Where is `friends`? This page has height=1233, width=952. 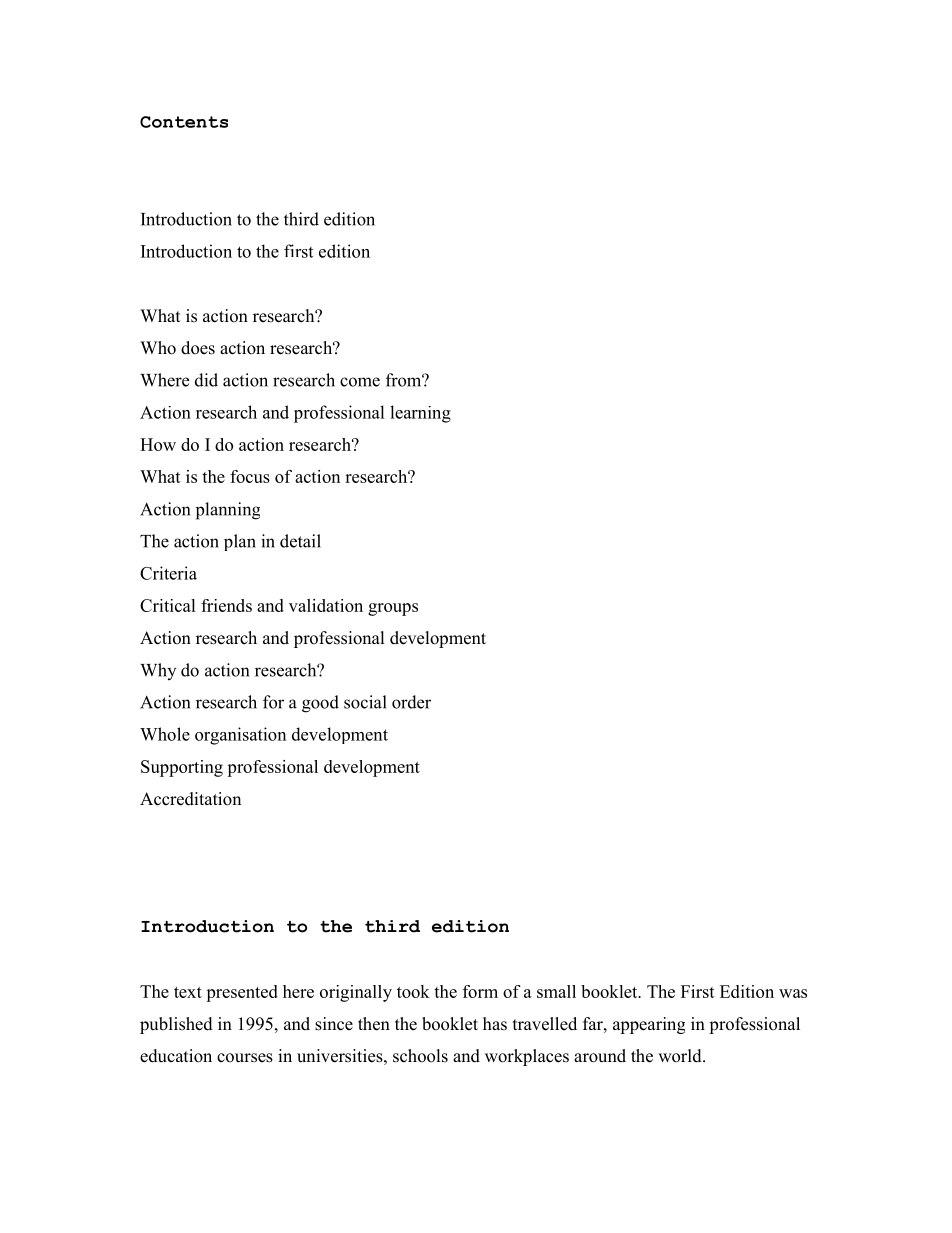 friends is located at coordinates (226, 605).
